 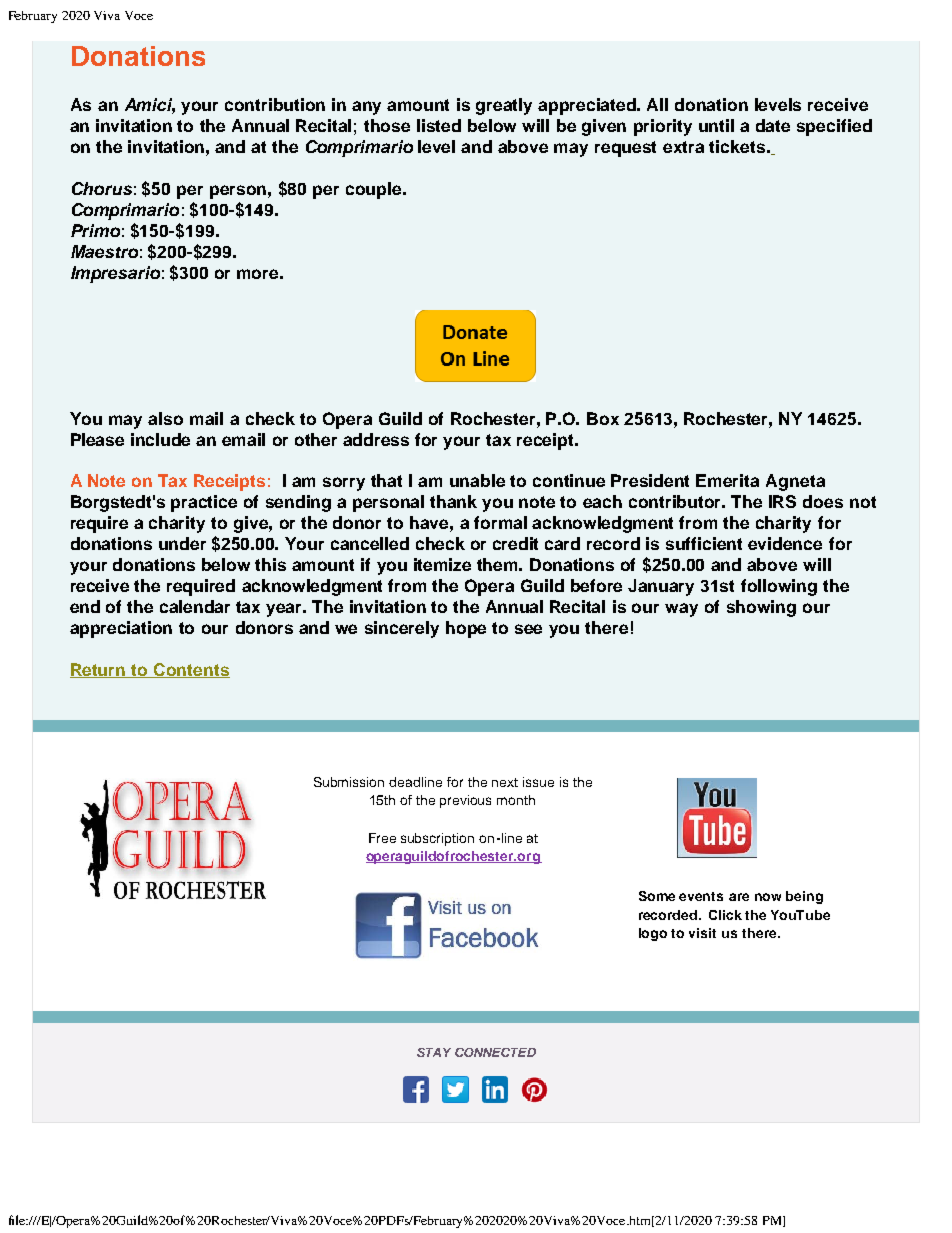 I want to click on next, so click(x=505, y=782).
